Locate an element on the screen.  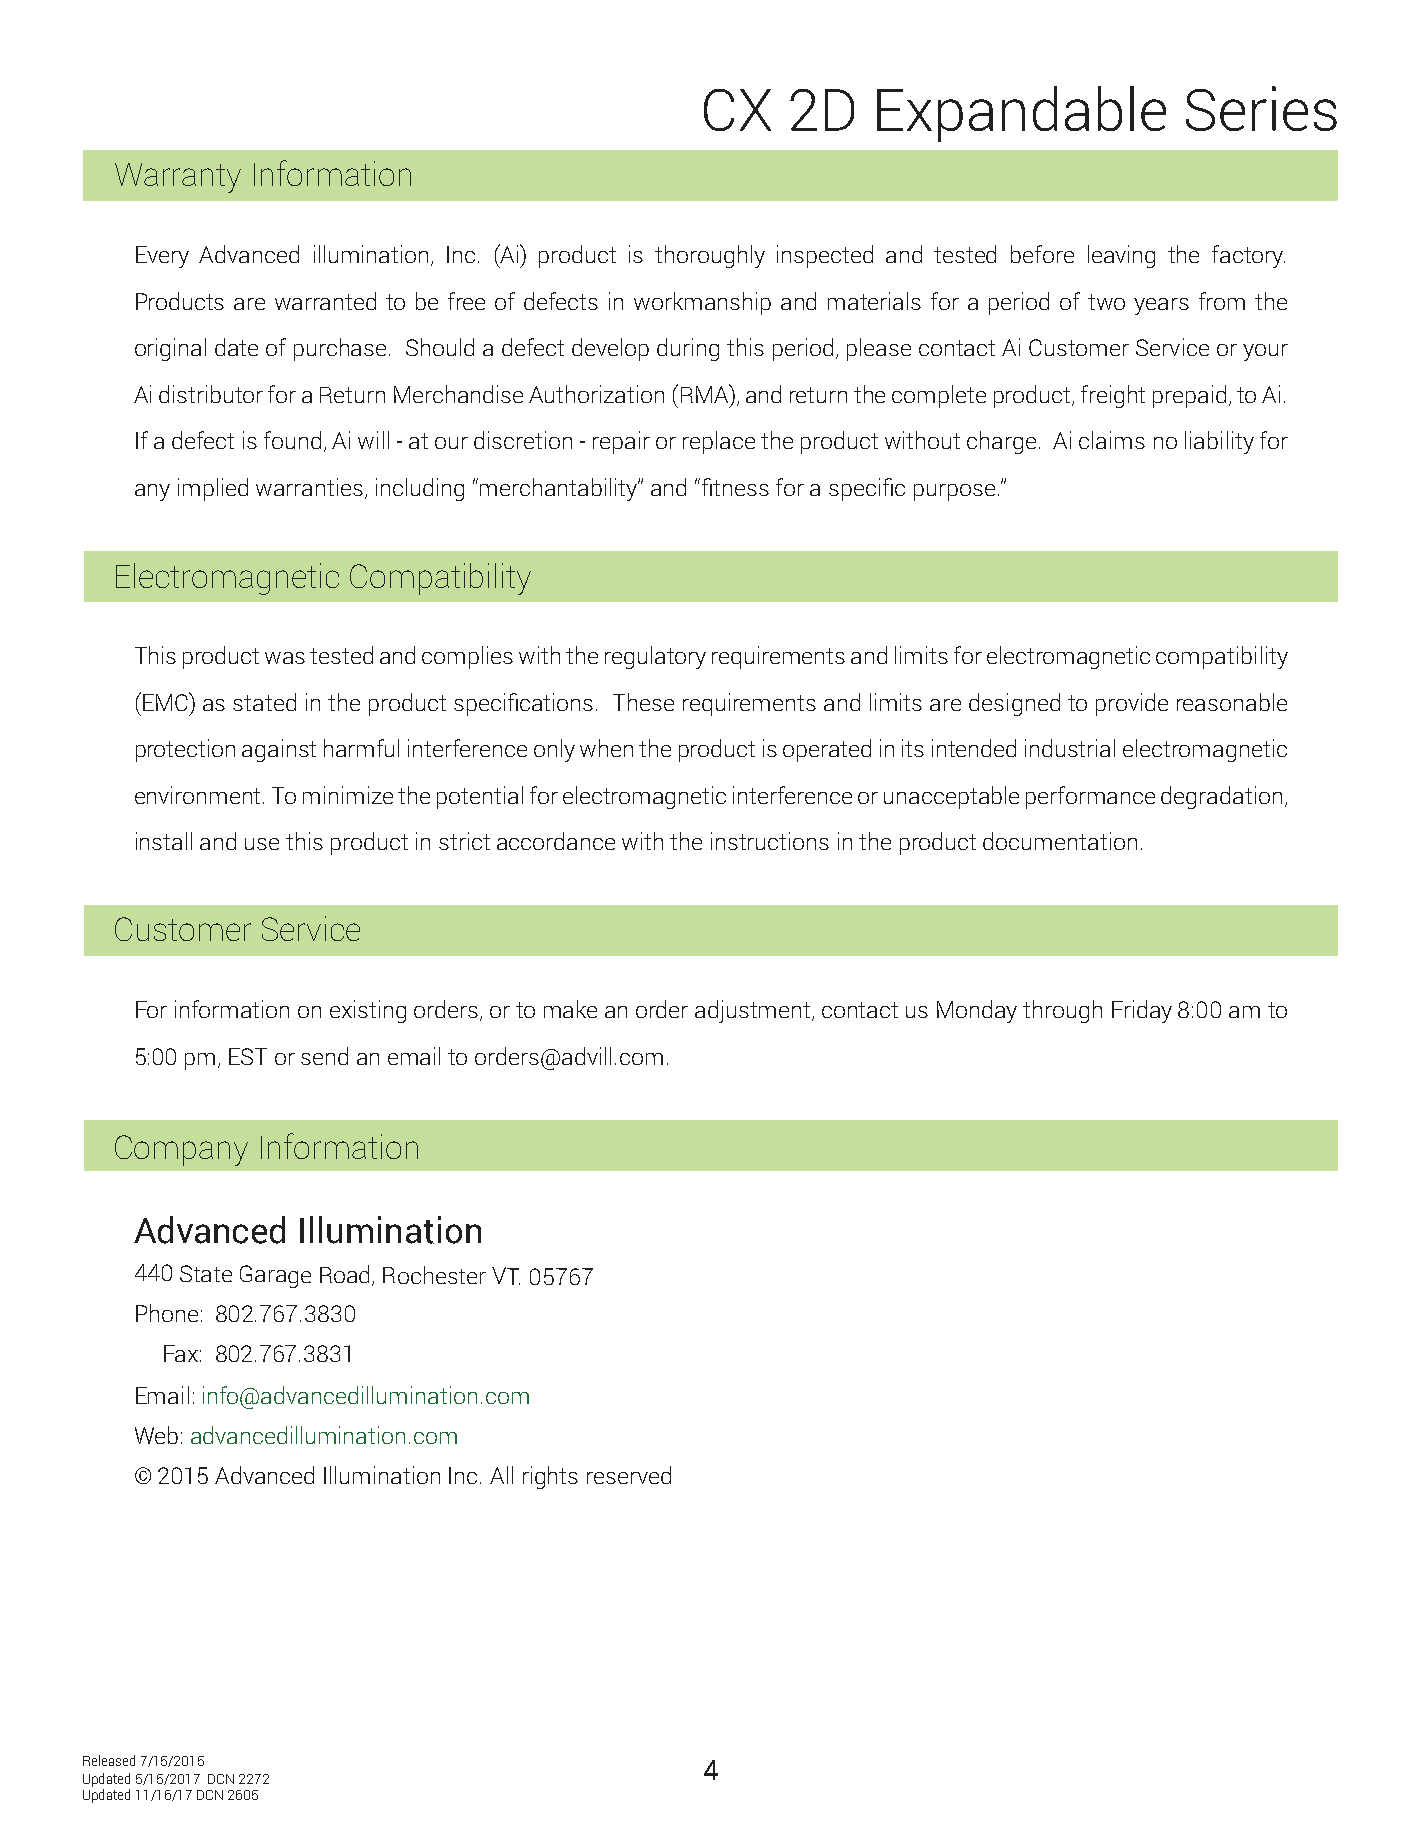
Expandable is located at coordinates (1021, 114).
